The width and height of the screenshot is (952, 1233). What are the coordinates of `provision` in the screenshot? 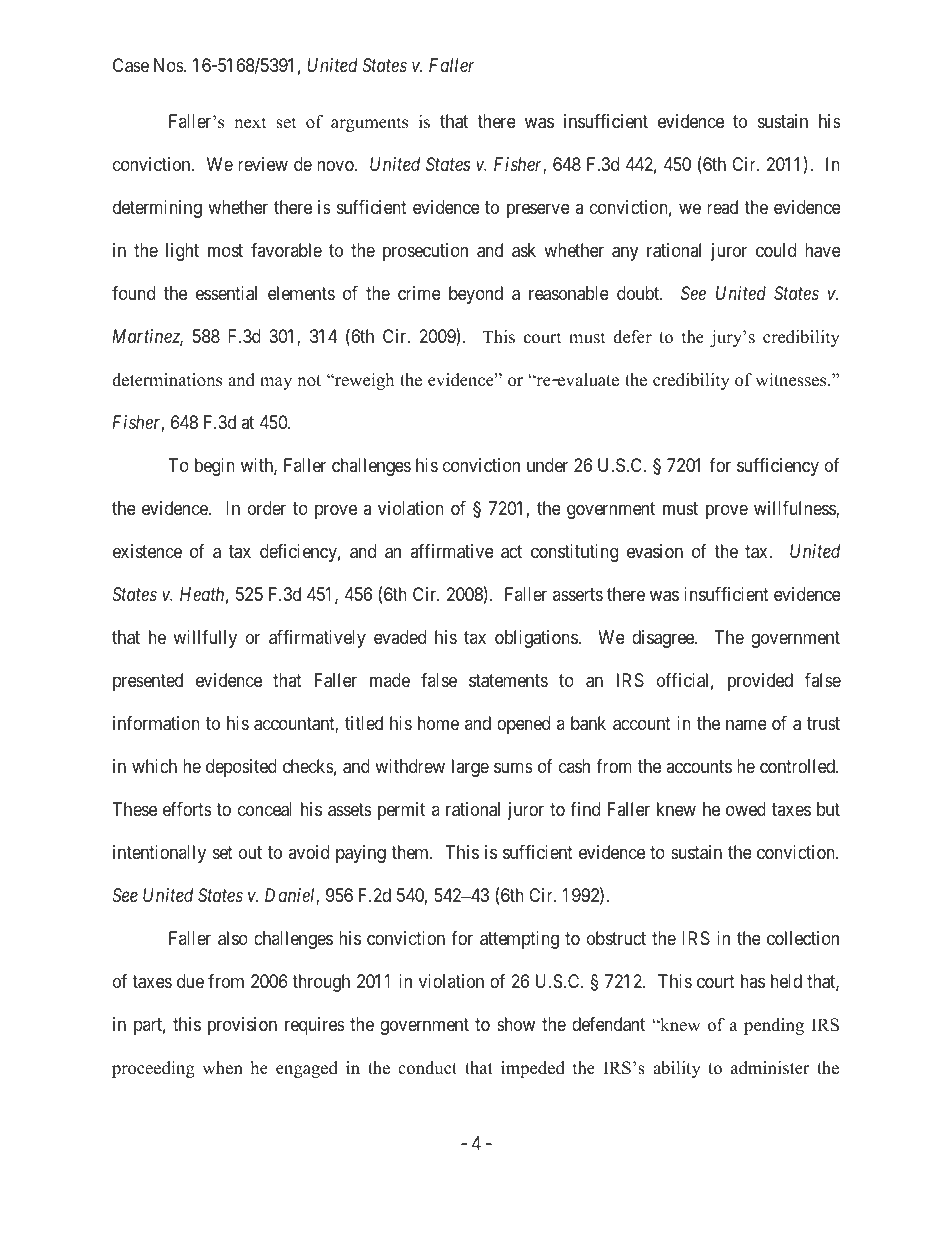 It's located at (242, 1026).
